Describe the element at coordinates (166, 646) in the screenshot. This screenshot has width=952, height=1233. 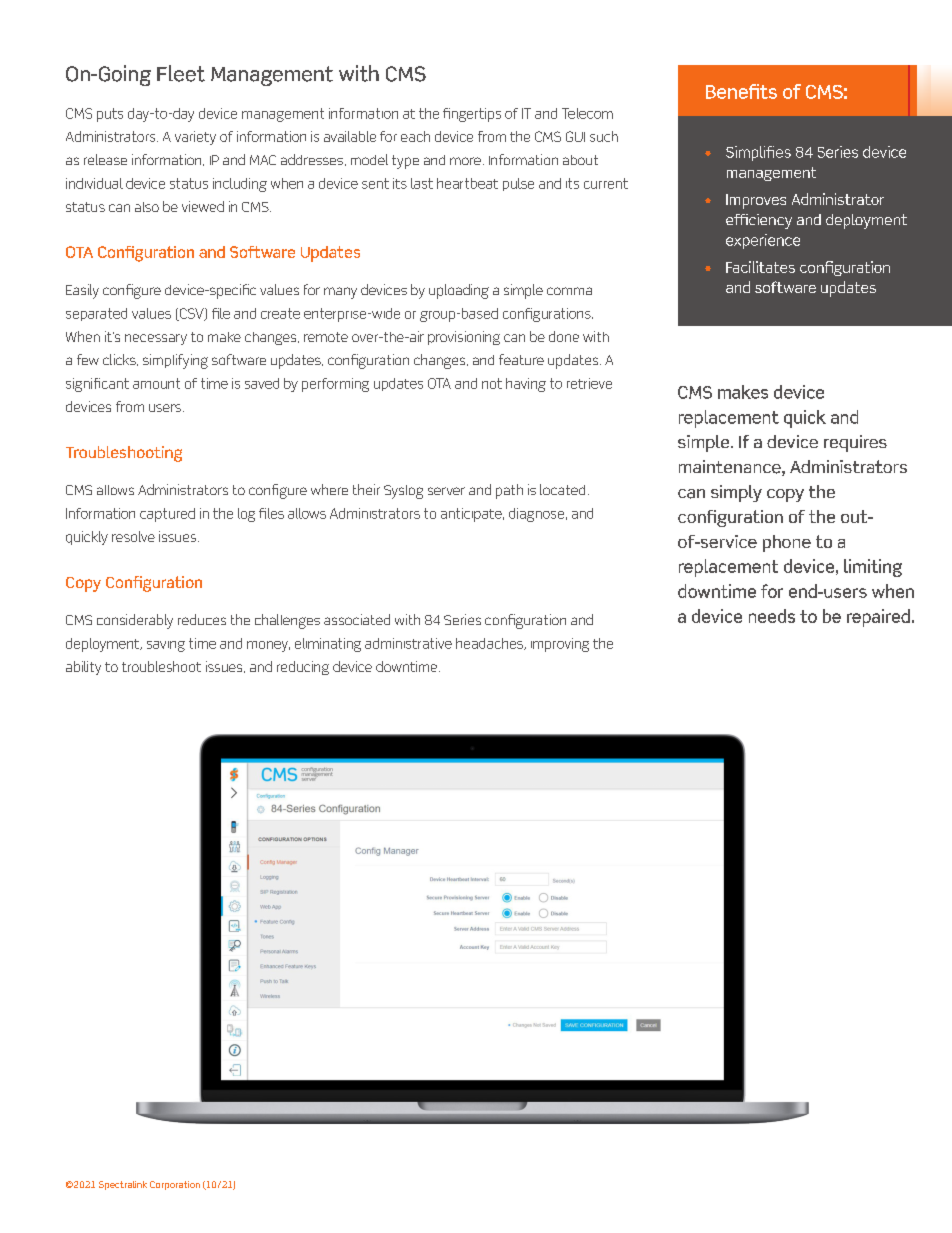
I see `saving` at that location.
